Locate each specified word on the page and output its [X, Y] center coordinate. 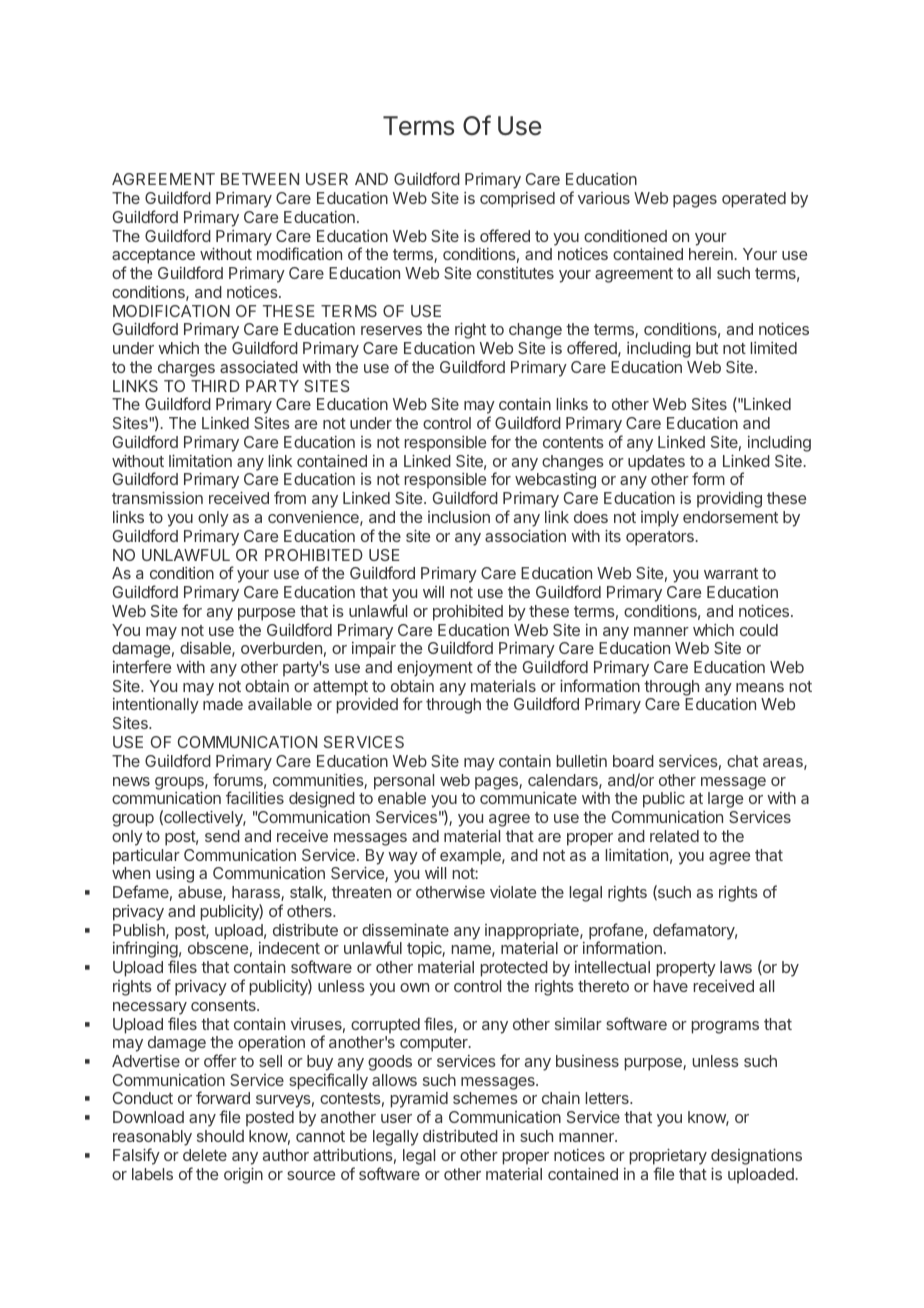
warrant [731, 573]
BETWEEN [260, 179]
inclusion [459, 517]
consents [224, 1005]
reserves [391, 330]
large [725, 800]
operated [754, 200]
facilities [255, 797]
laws [736, 967]
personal [404, 782]
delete [205, 1155]
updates [656, 463]
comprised [517, 200]
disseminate [405, 929]
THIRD [215, 386]
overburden [281, 648]
